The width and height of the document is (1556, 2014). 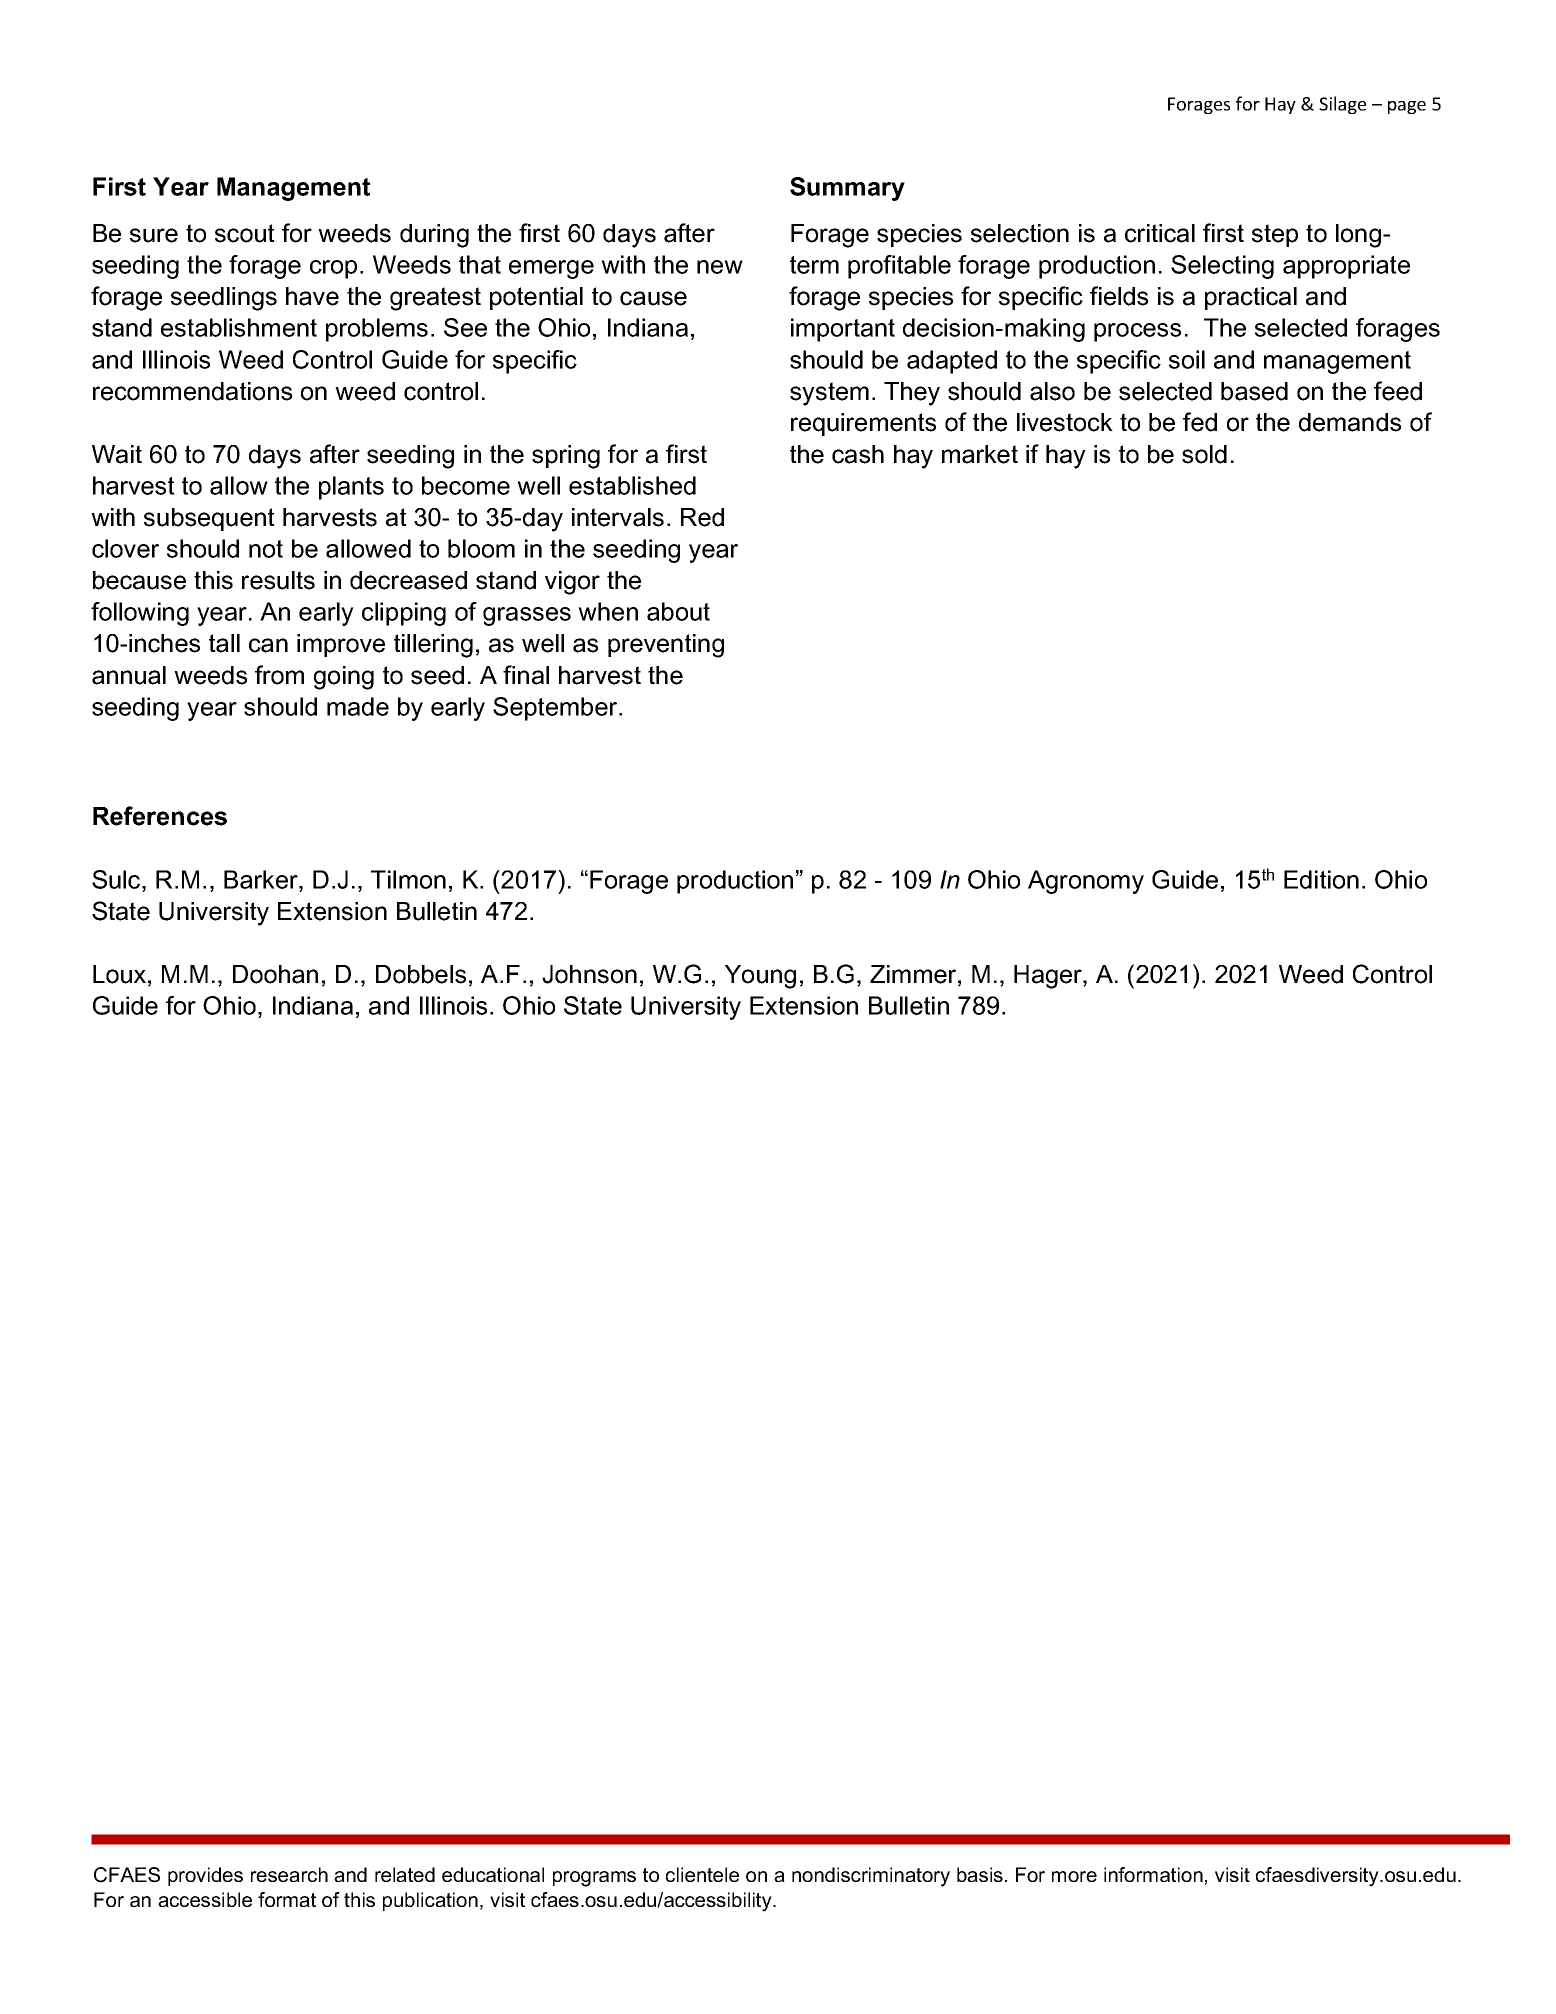 I want to click on more, so click(x=1074, y=1876).
